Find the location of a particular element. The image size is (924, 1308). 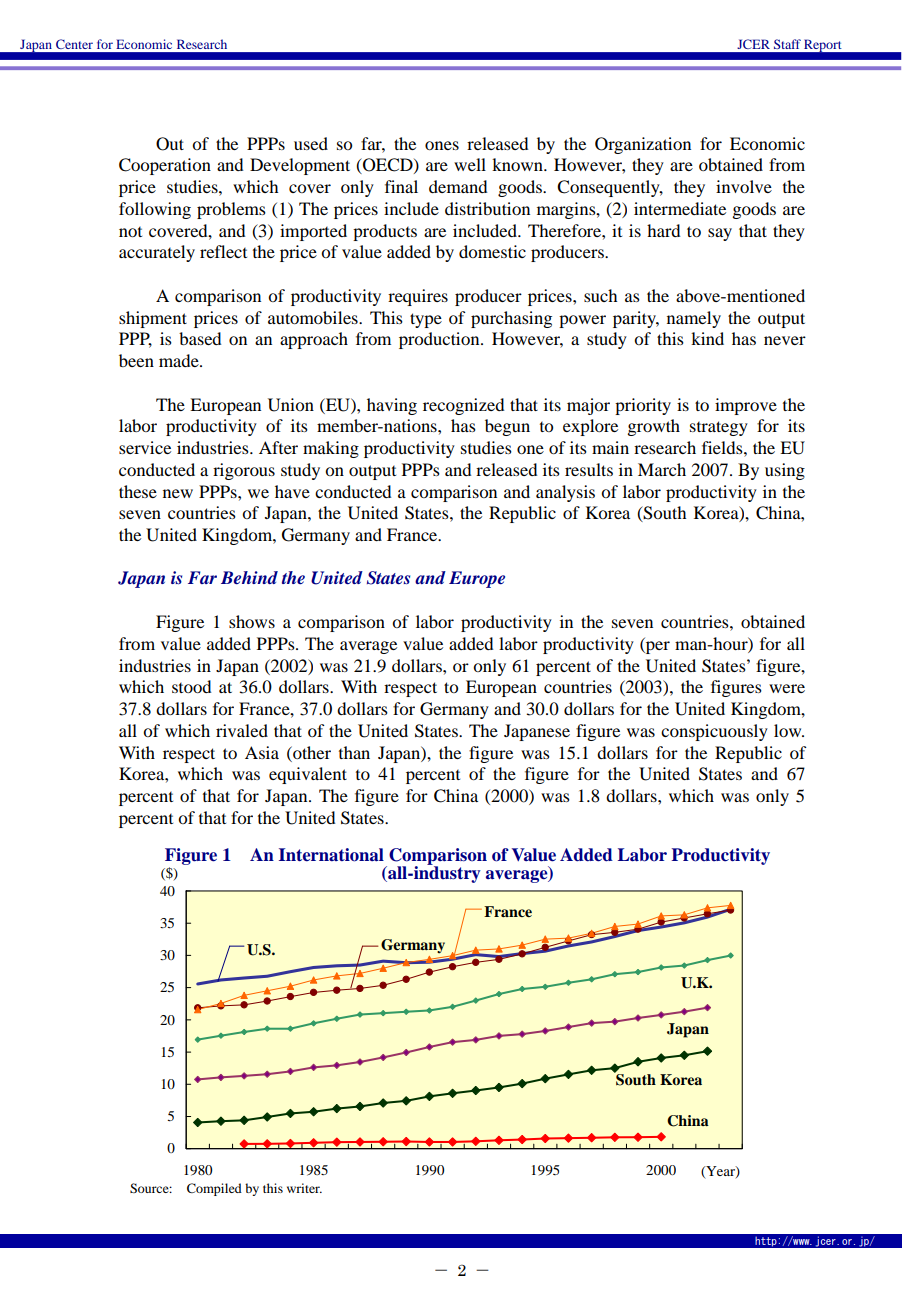

writer is located at coordinates (304, 1188).
